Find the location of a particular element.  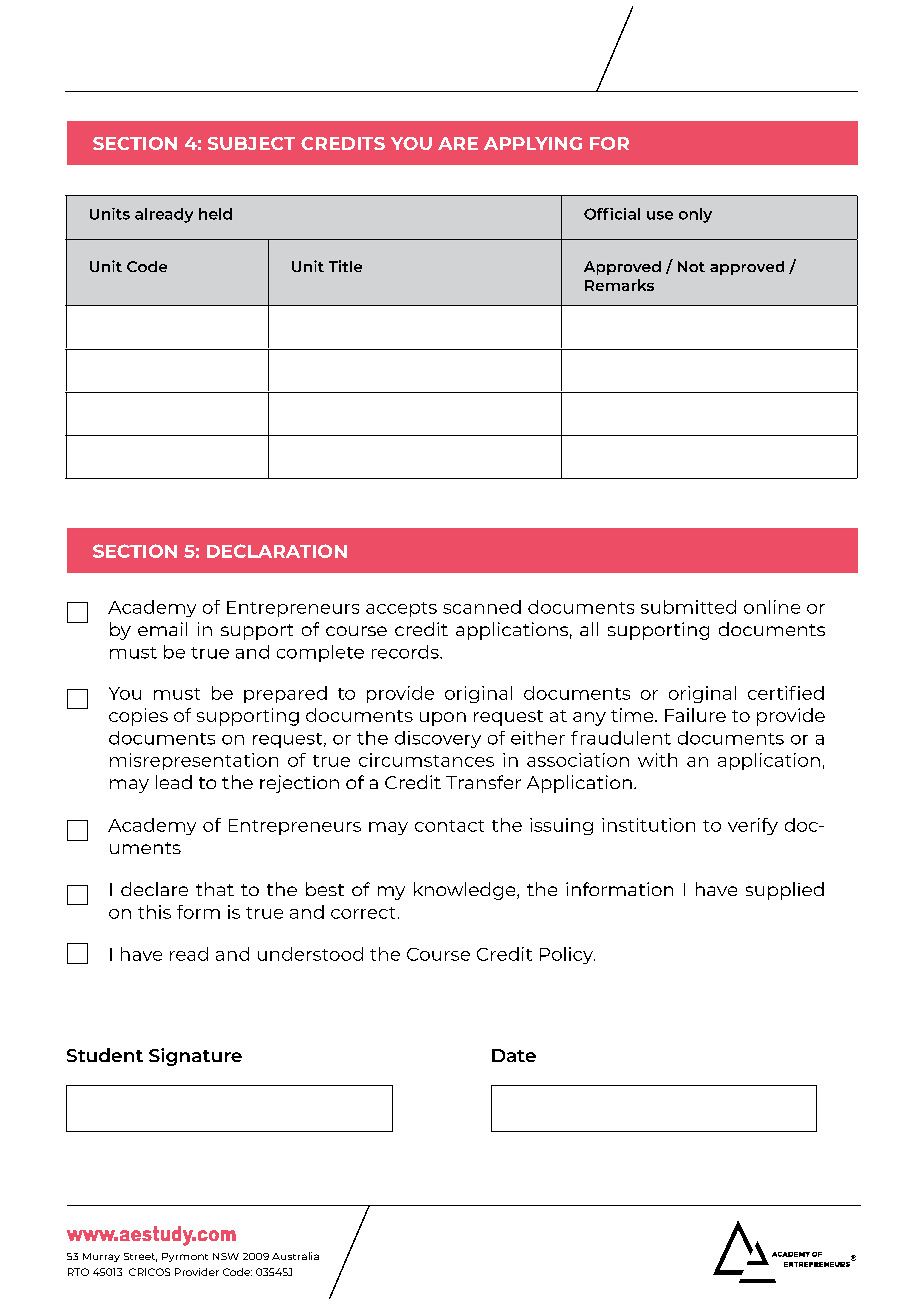

accepts is located at coordinates (401, 609).
